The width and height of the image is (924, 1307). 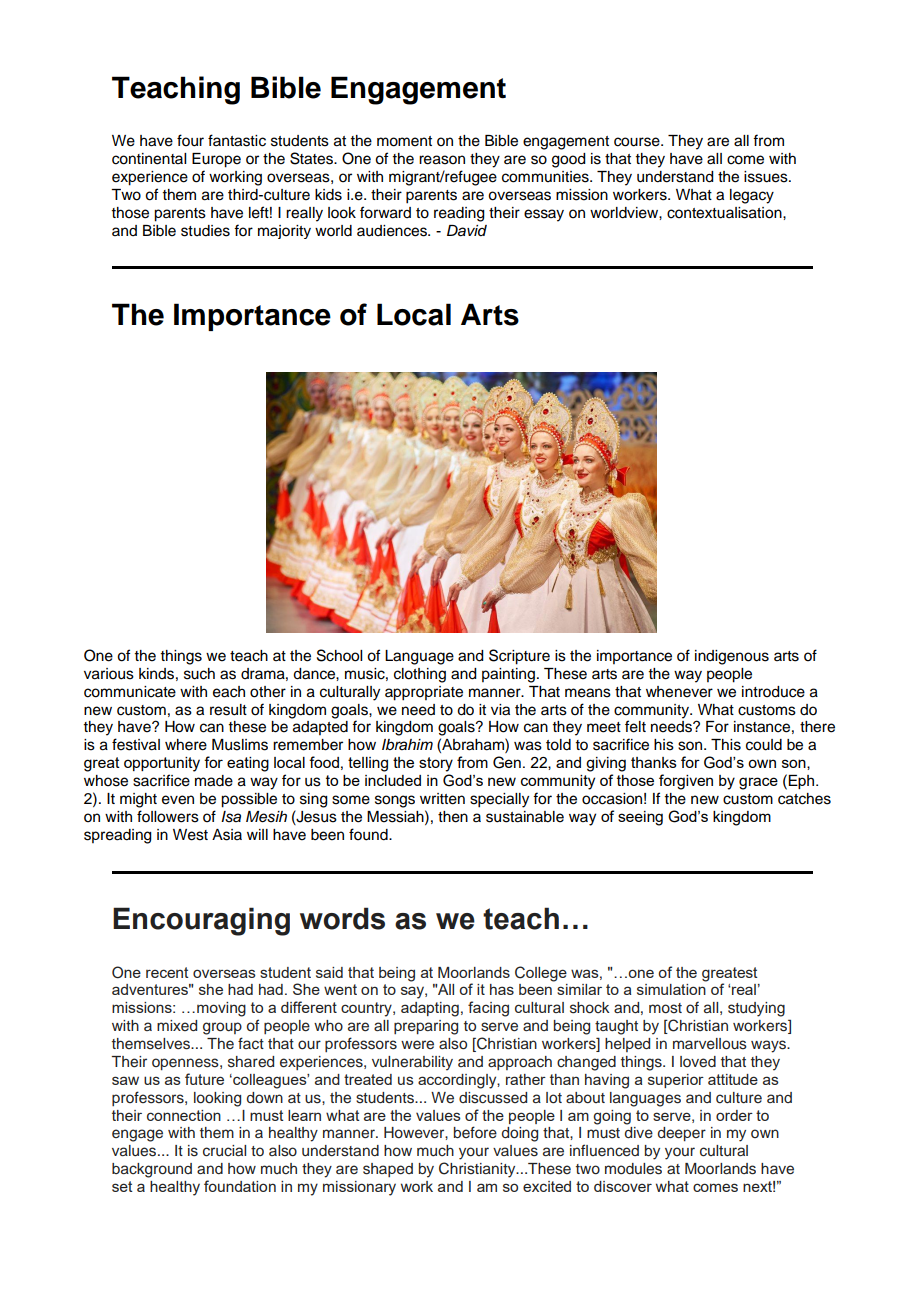 What do you see at coordinates (734, 1115) in the image?
I see `order` at bounding box center [734, 1115].
